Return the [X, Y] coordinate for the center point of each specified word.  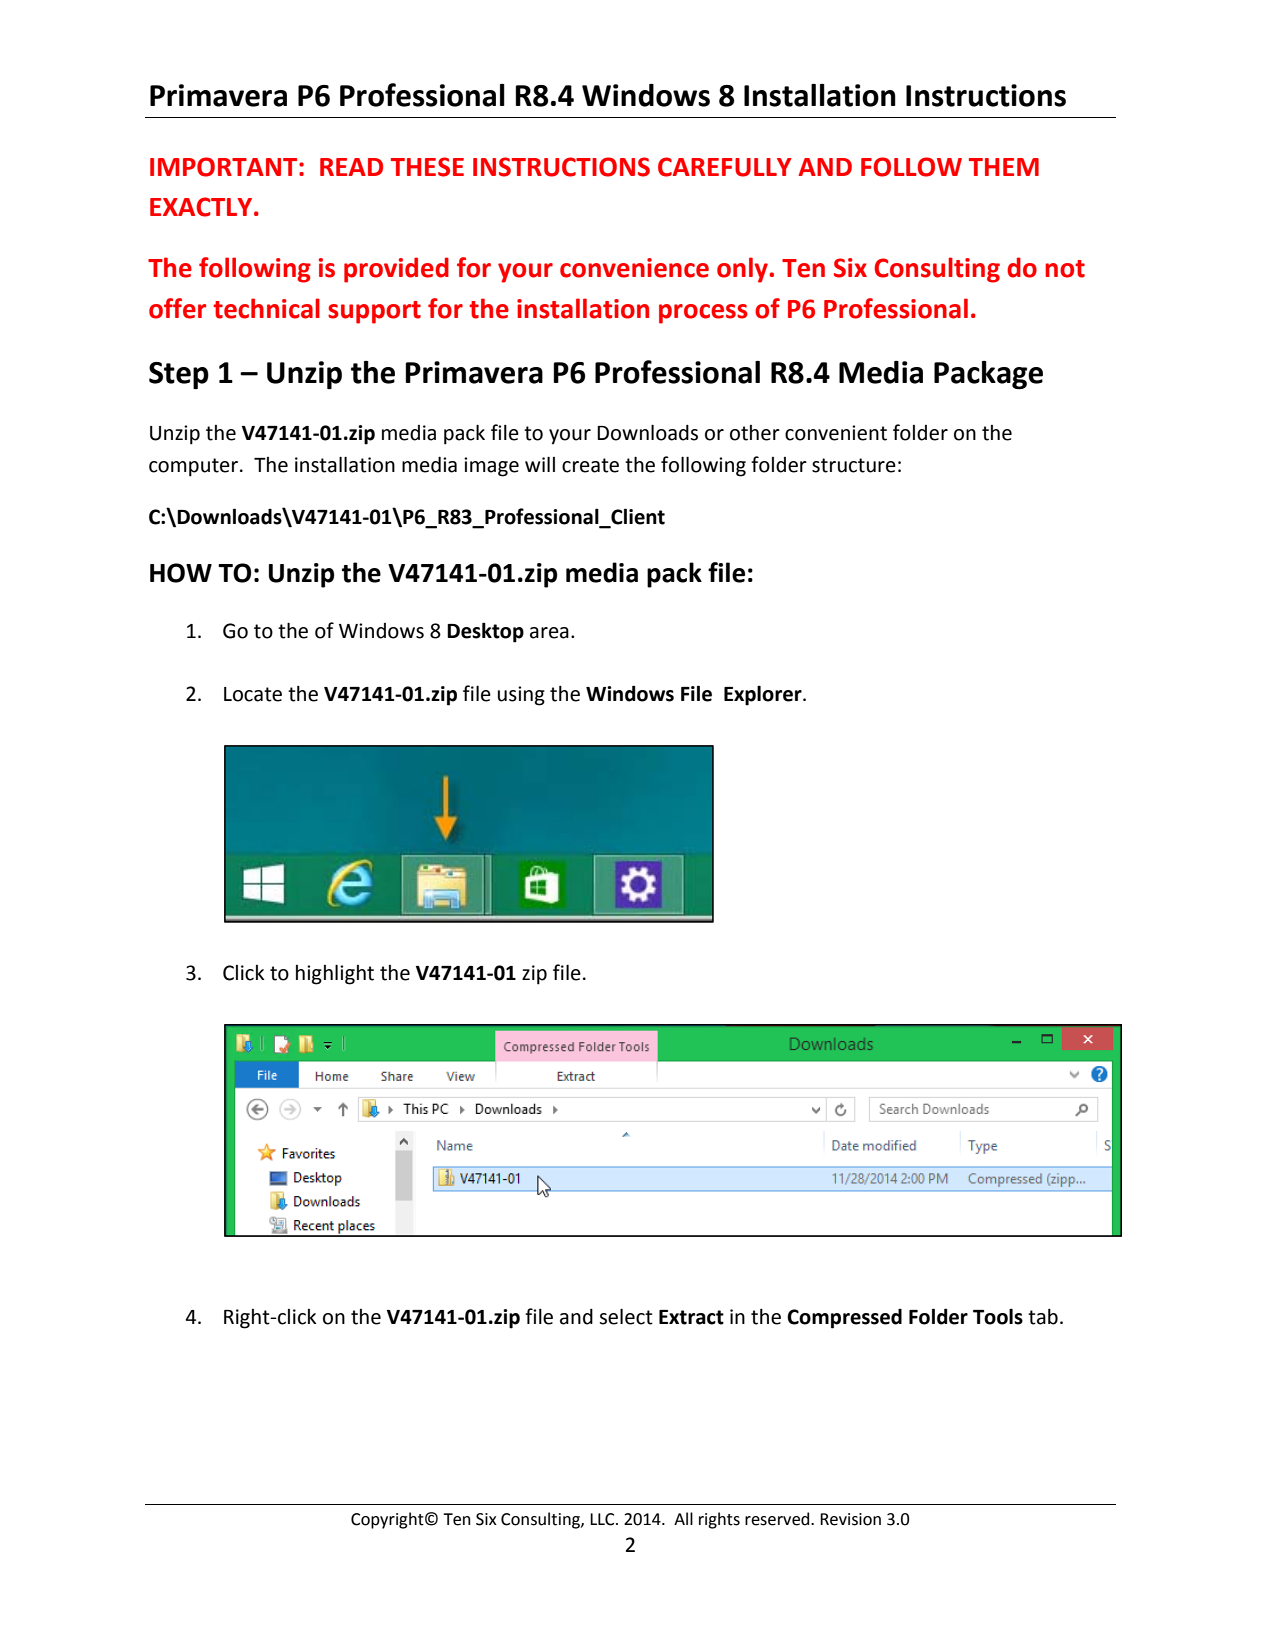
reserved [778, 1519]
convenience [634, 268]
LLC [603, 1519]
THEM [1004, 167]
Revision [850, 1519]
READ [351, 167]
